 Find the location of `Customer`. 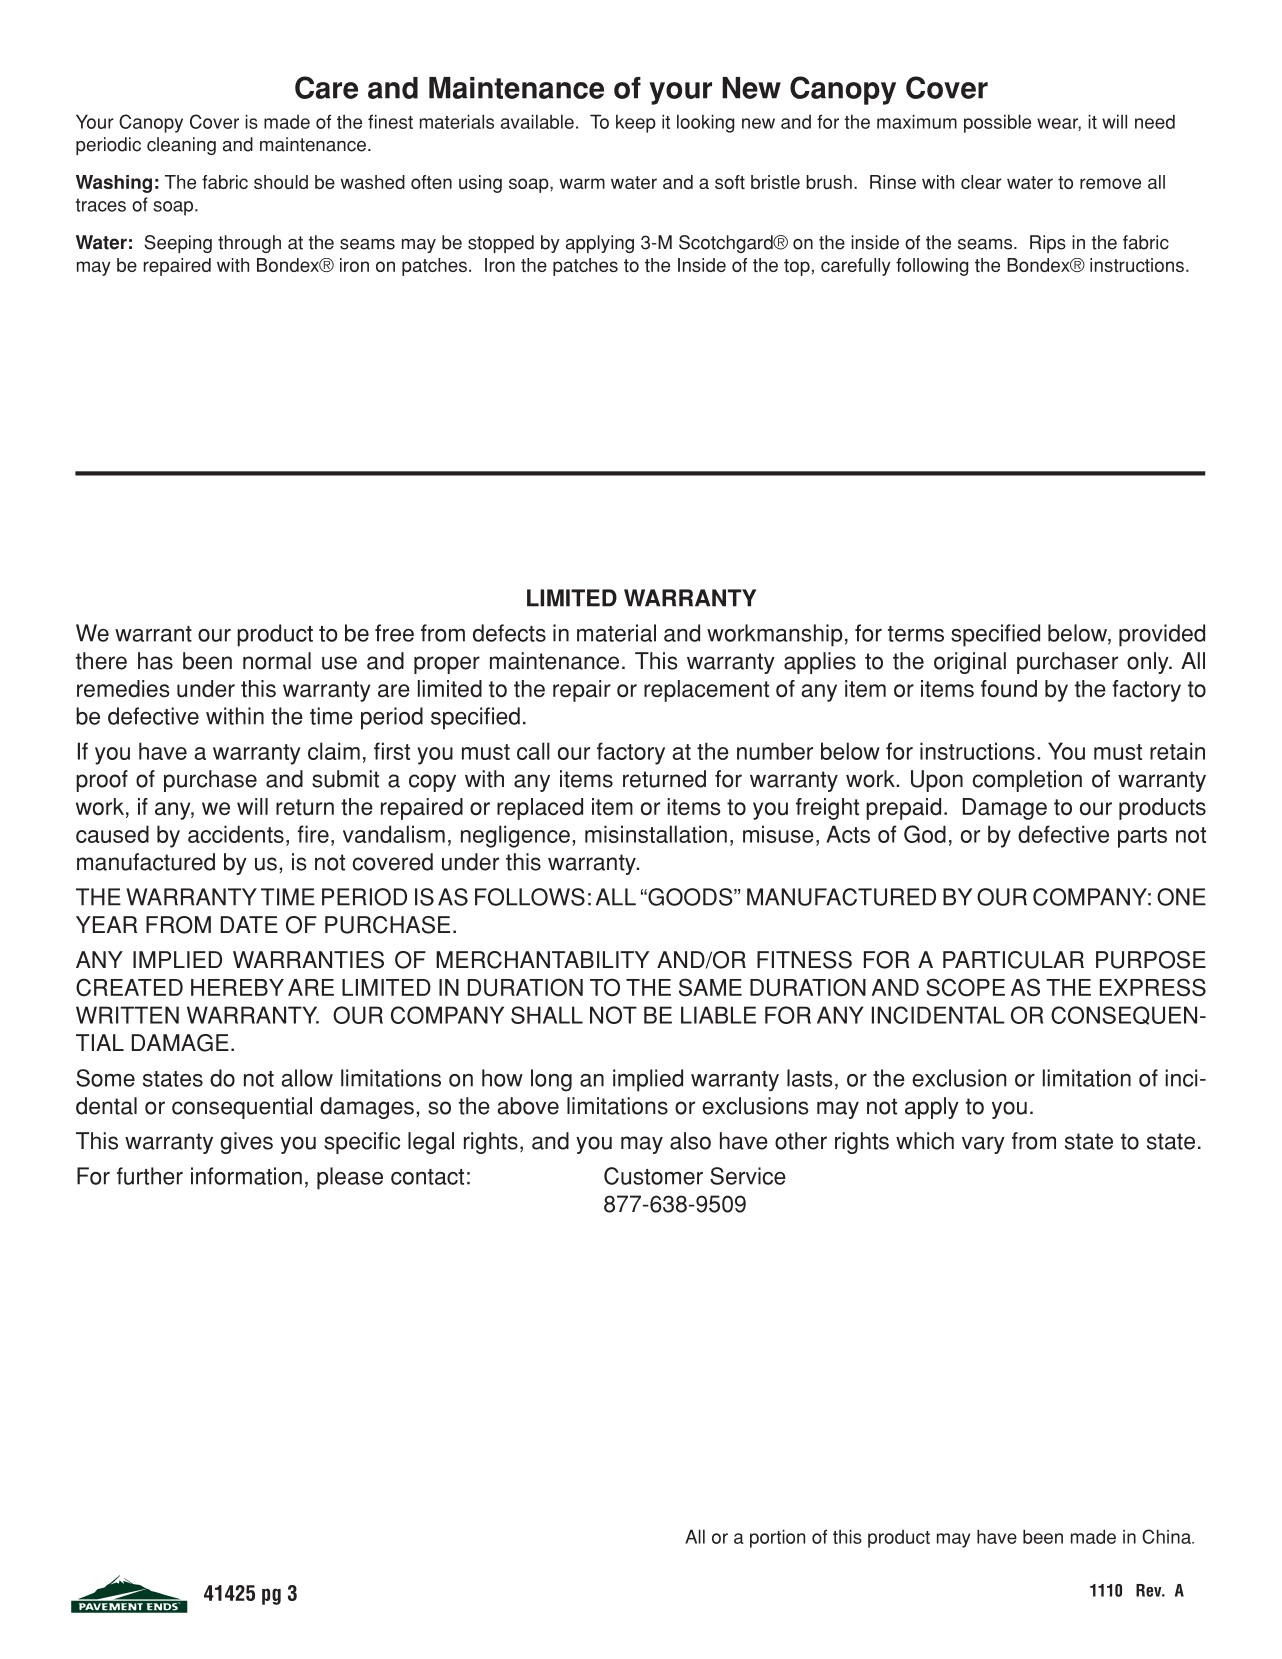

Customer is located at coordinates (653, 1176).
